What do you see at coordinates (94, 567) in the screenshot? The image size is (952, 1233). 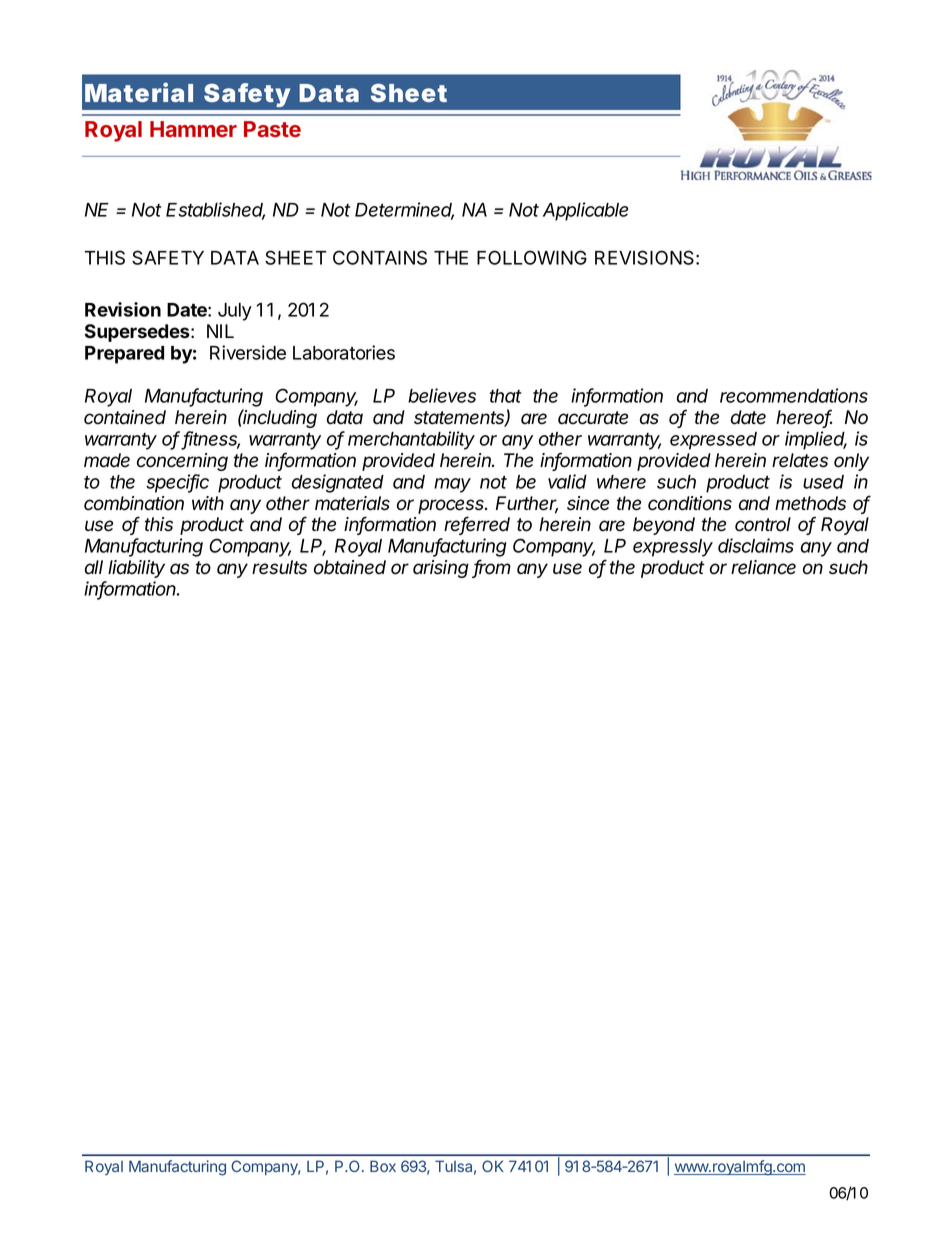 I see `all` at bounding box center [94, 567].
